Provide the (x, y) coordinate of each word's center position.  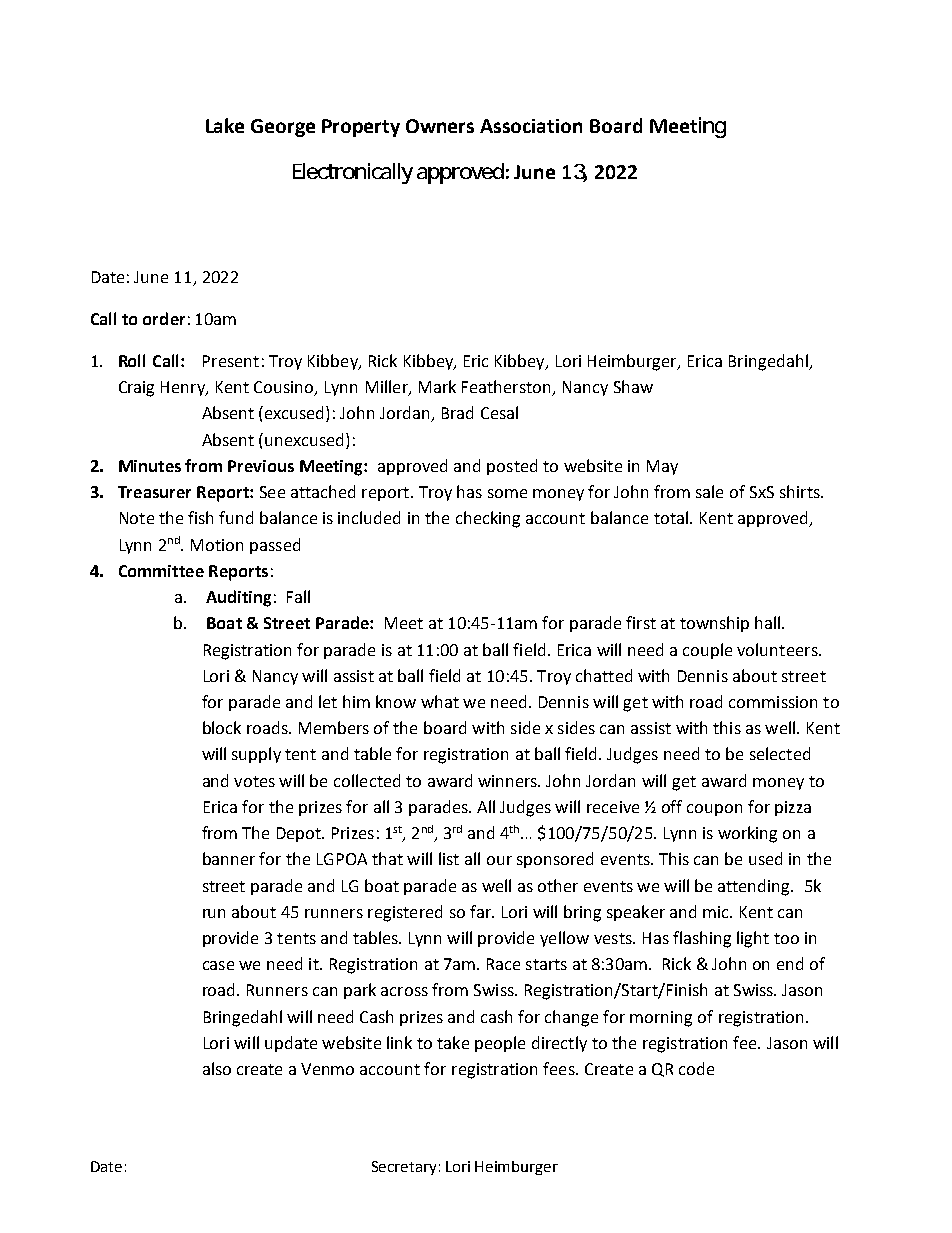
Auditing (238, 598)
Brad (457, 412)
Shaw (633, 386)
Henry (184, 388)
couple (707, 651)
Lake (225, 125)
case (218, 965)
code (696, 1068)
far (481, 911)
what (440, 701)
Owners (440, 126)
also (217, 1068)
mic (717, 912)
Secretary (404, 1168)
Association (531, 126)
